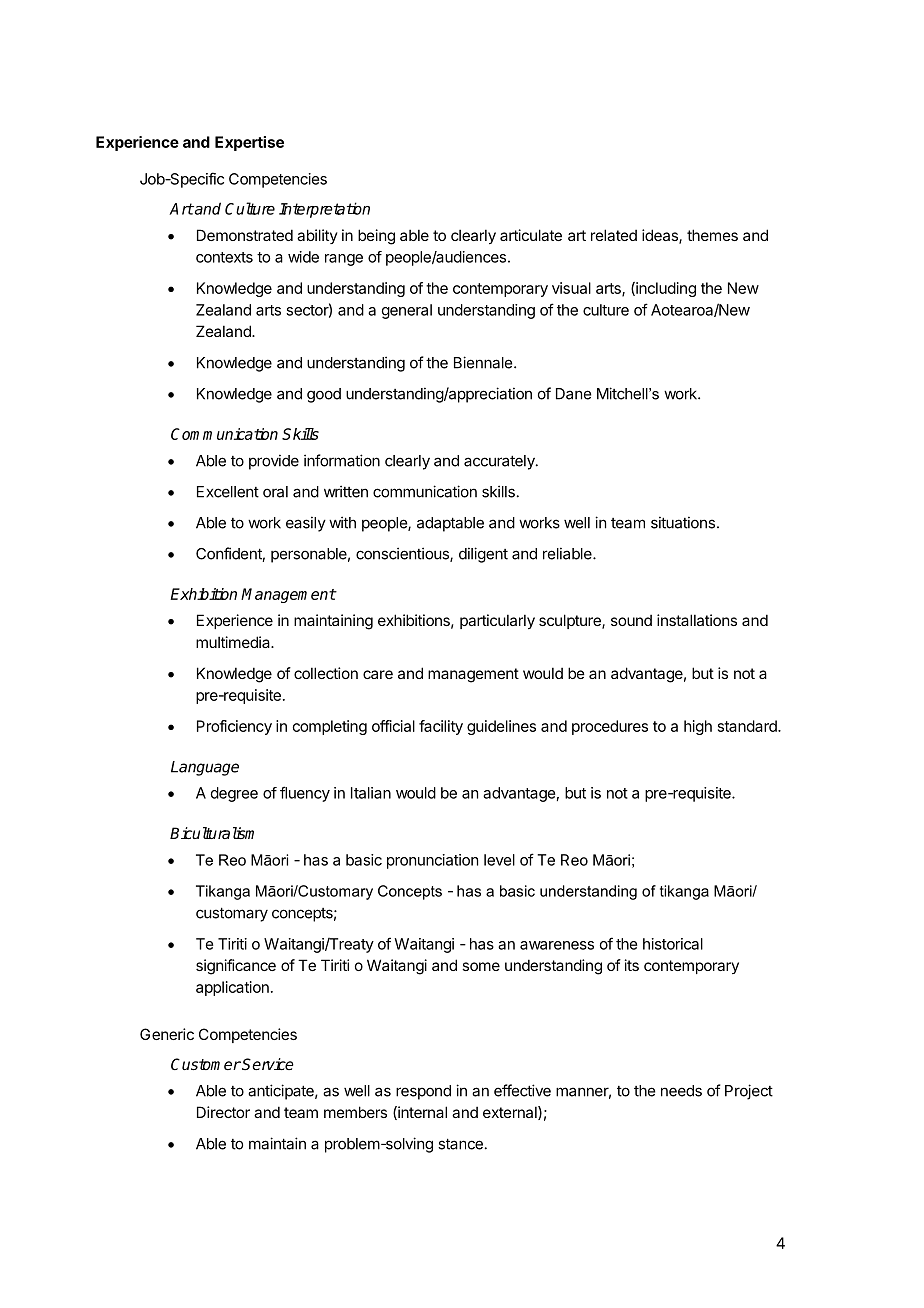 This screenshot has width=924, height=1308. Describe the element at coordinates (697, 620) in the screenshot. I see `installations` at that location.
